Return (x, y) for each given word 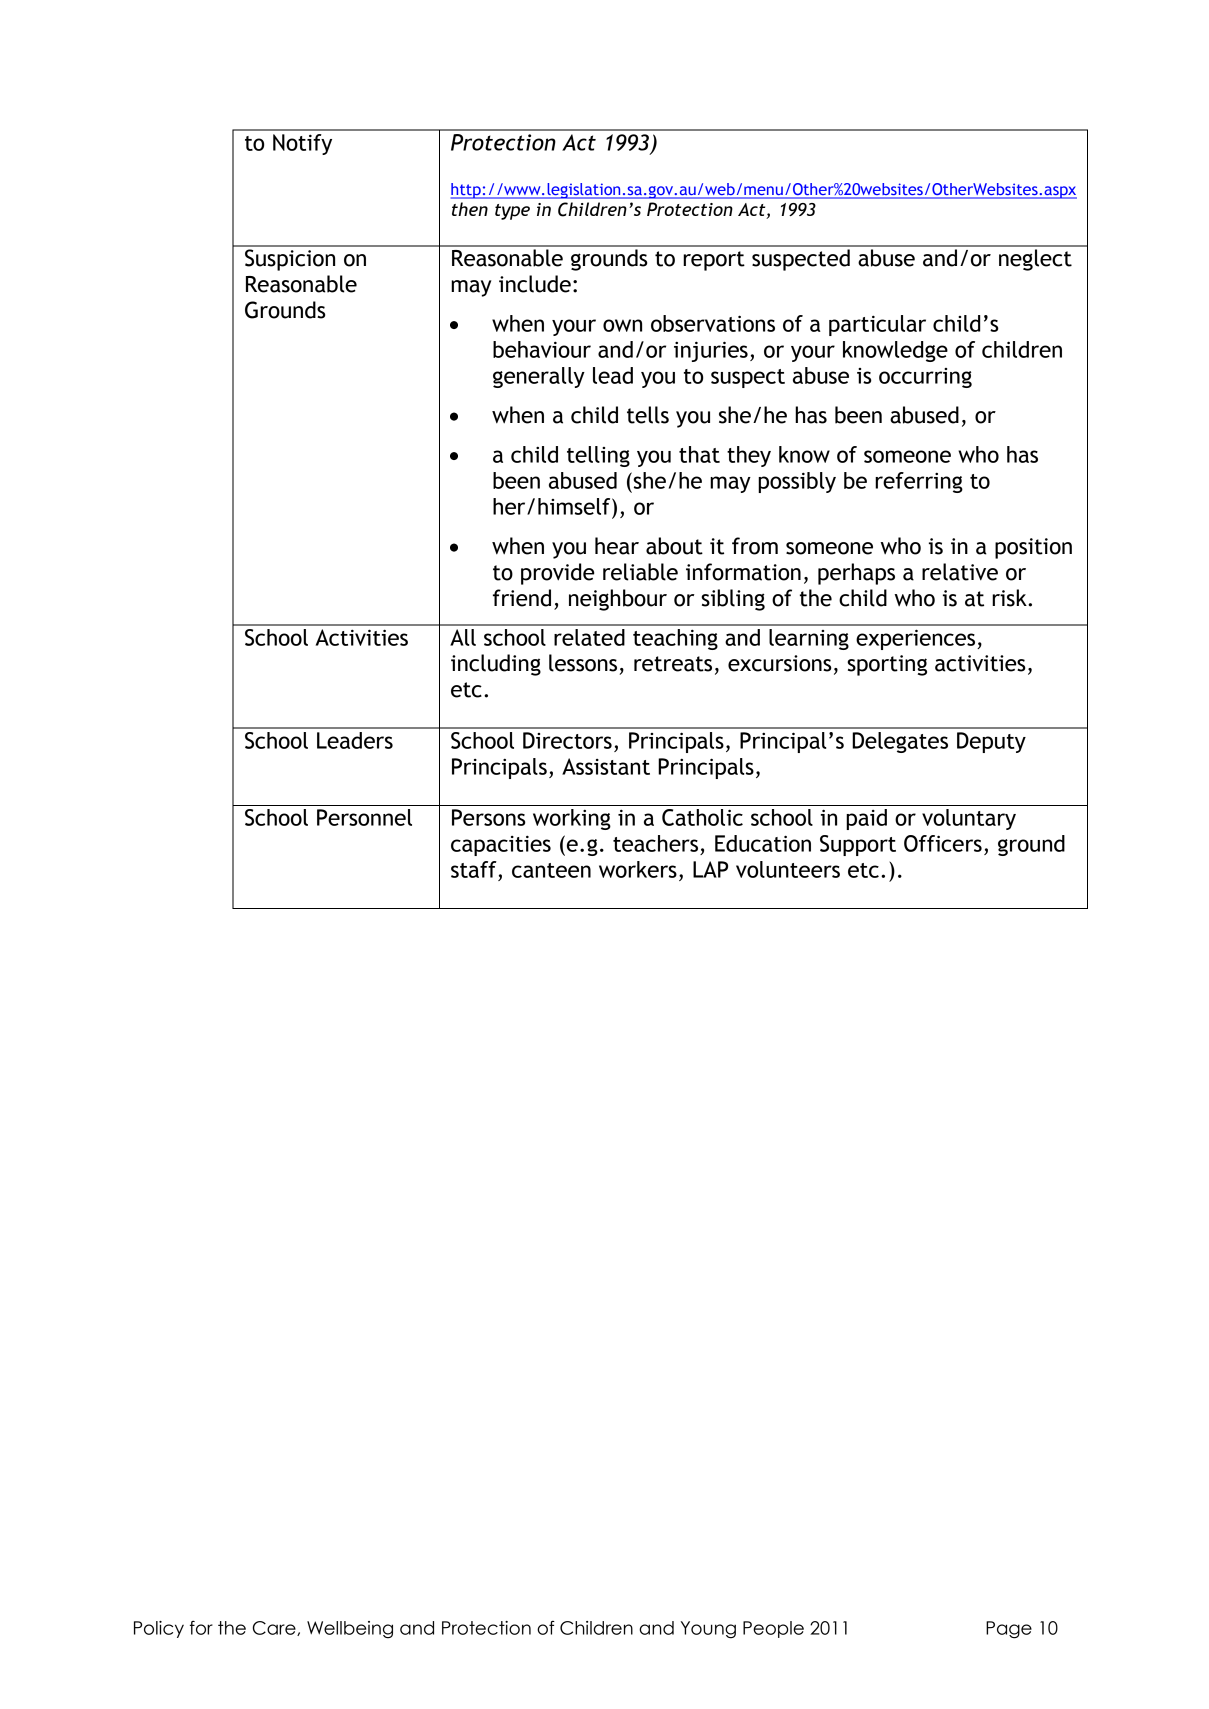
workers (638, 869)
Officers (943, 843)
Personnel (364, 817)
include (535, 284)
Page (1009, 1630)
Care (275, 1628)
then (470, 209)
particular (877, 325)
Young (708, 1630)
